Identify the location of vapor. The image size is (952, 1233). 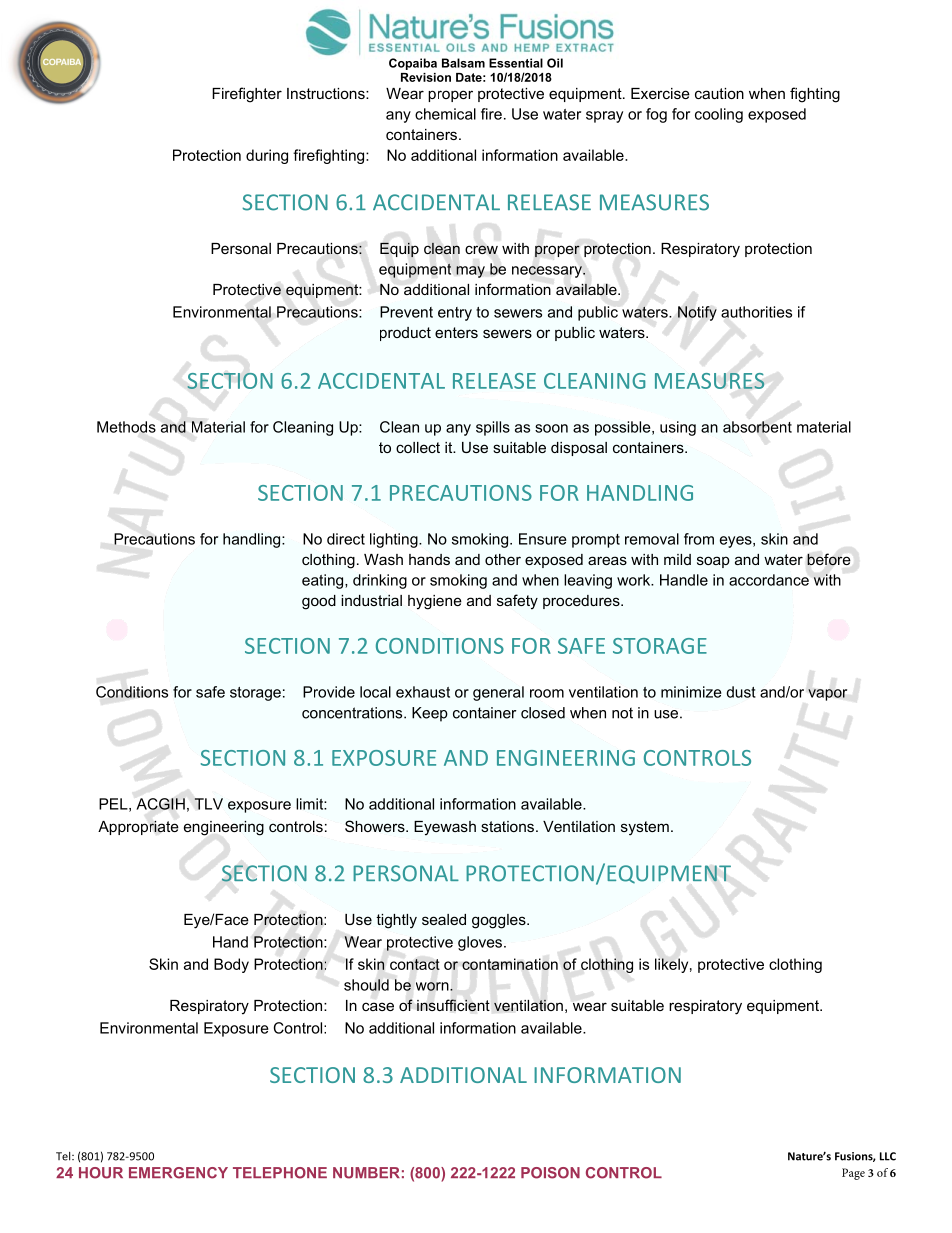
(827, 695).
